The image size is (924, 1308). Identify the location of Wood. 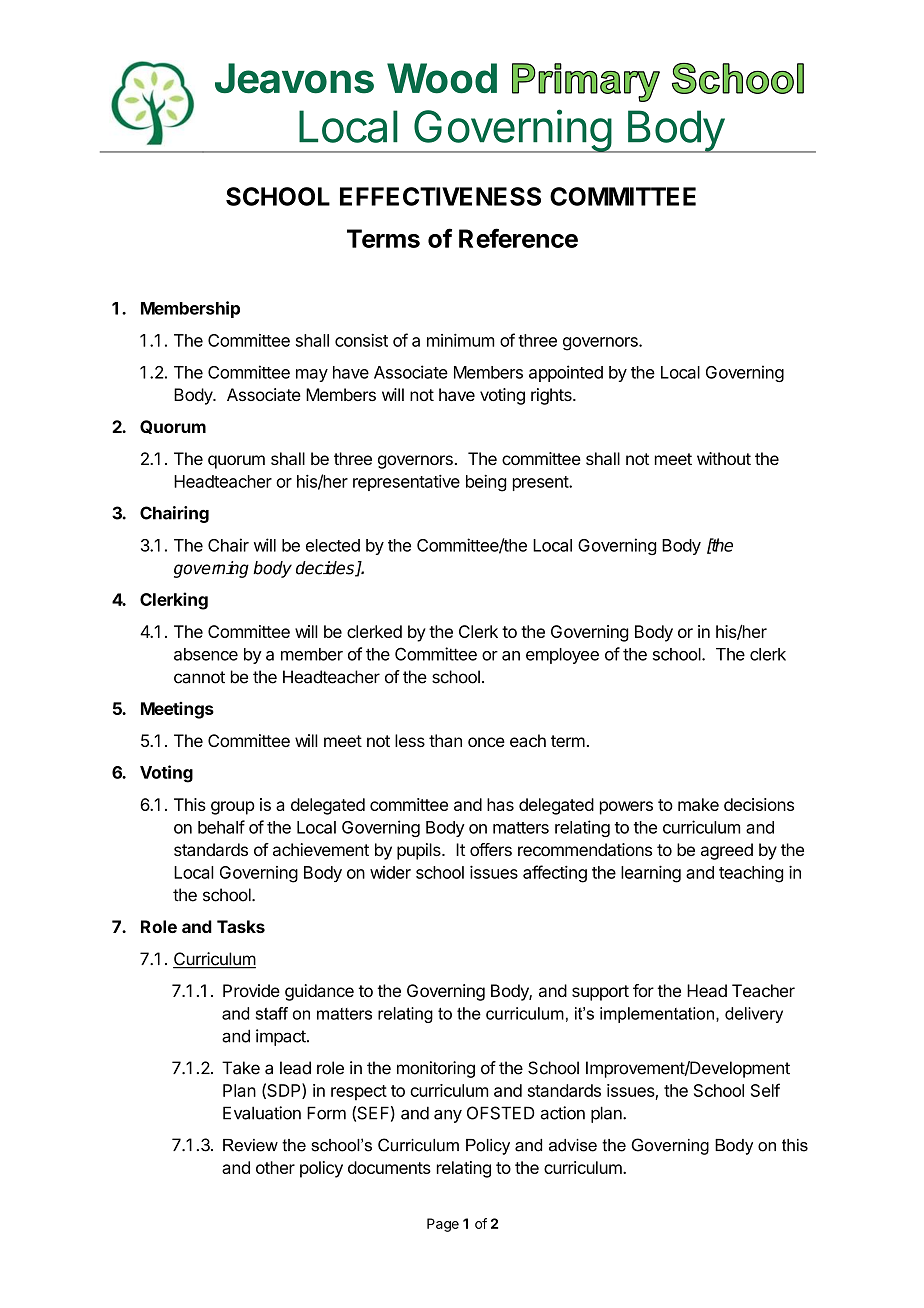
(442, 78).
